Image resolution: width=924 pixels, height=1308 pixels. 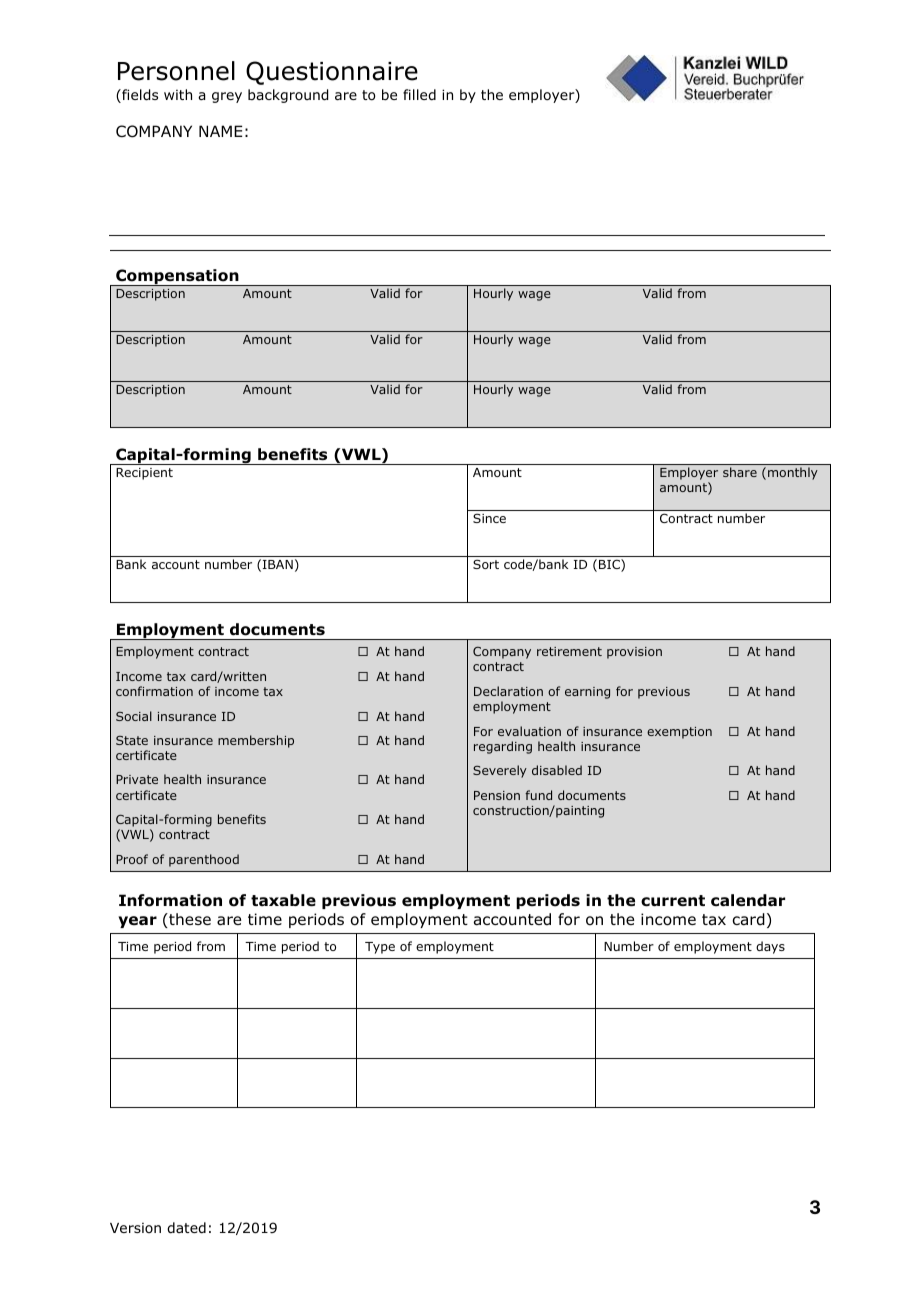 What do you see at coordinates (419, 94) in the screenshot?
I see `filled` at bounding box center [419, 94].
